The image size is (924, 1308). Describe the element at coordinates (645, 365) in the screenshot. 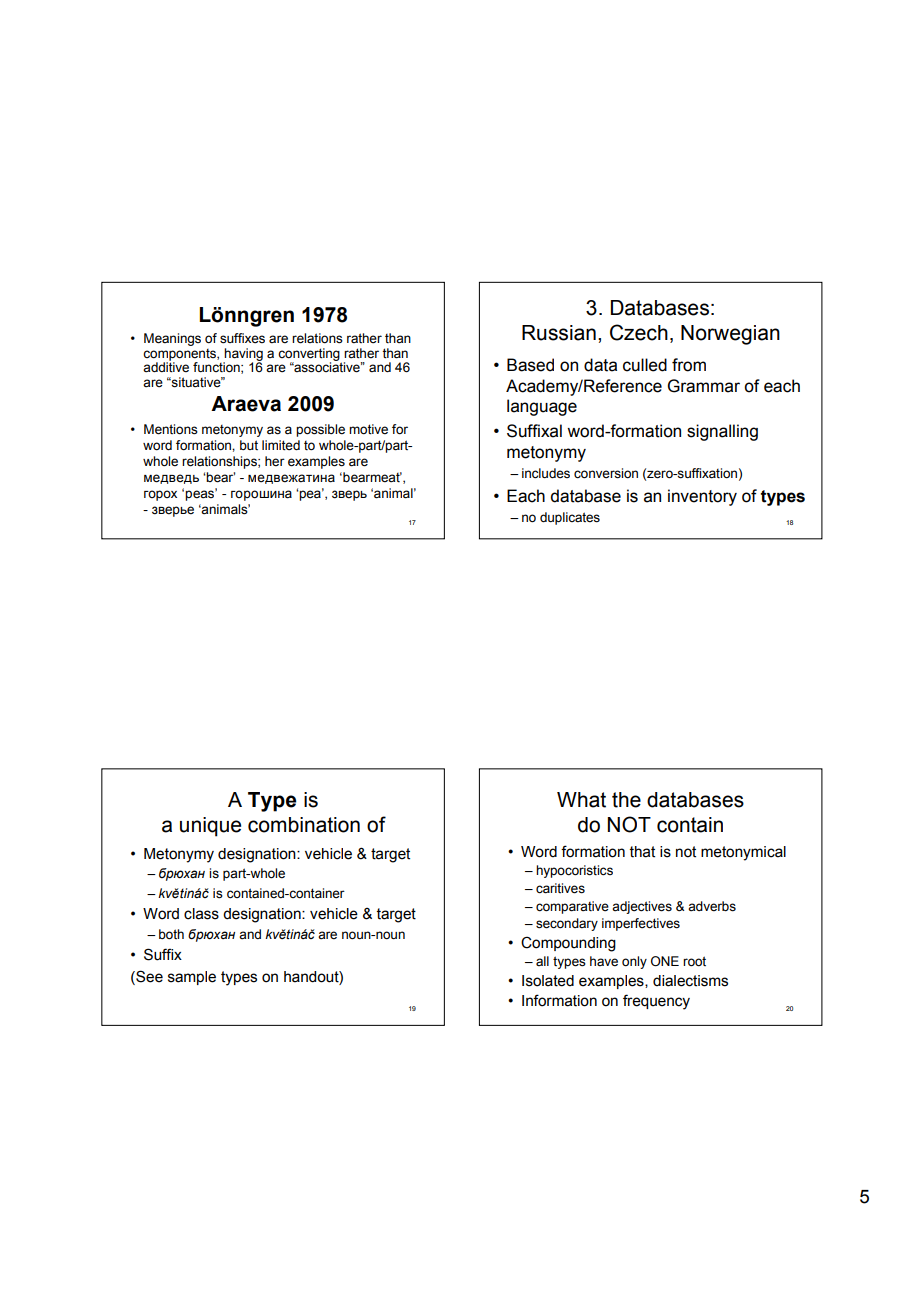

I see `culled` at that location.
